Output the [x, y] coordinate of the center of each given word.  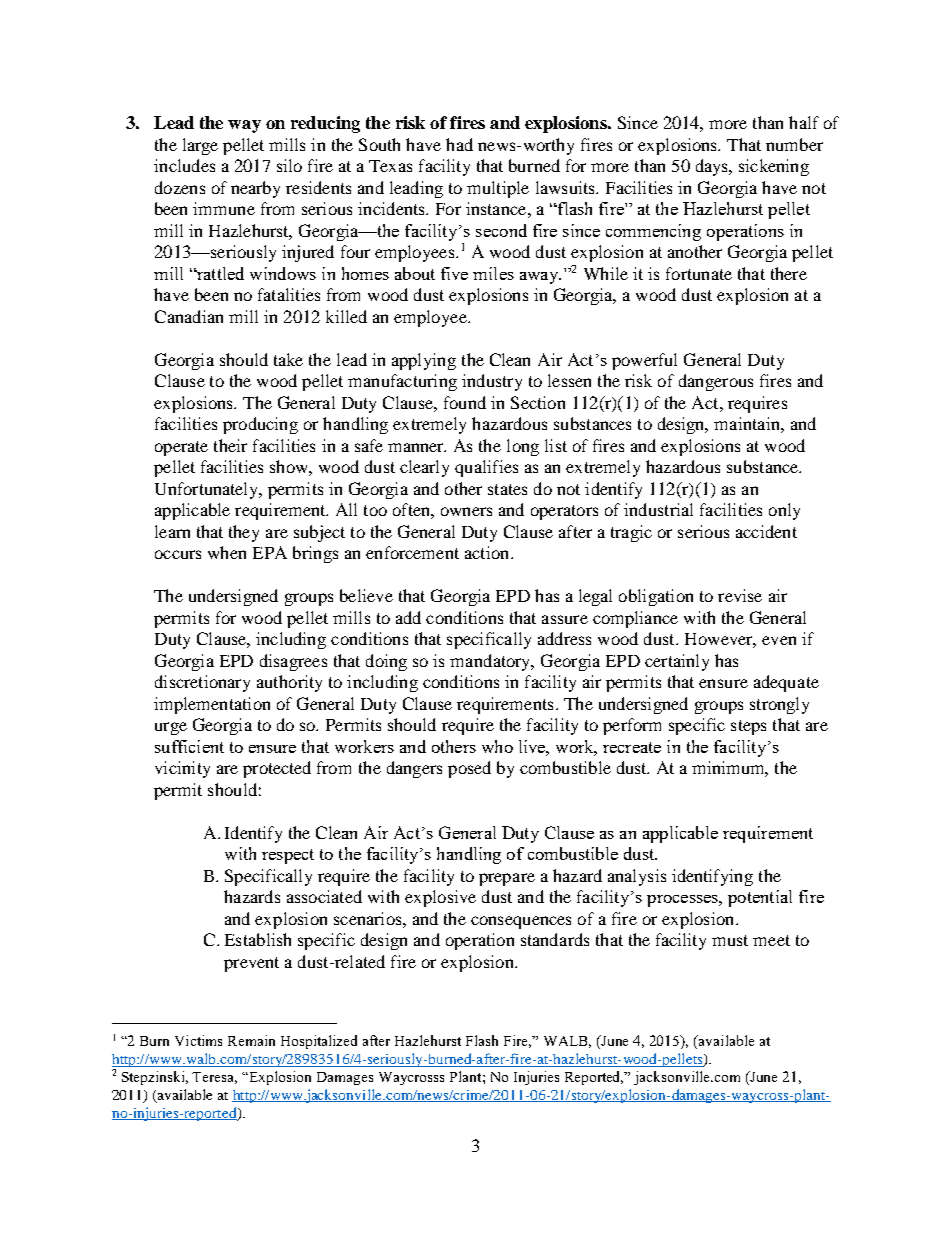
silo [289, 165]
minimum [730, 769]
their [230, 445]
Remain [251, 1040]
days [713, 167]
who [497, 746]
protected [277, 769]
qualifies [486, 468]
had [459, 144]
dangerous [716, 382]
